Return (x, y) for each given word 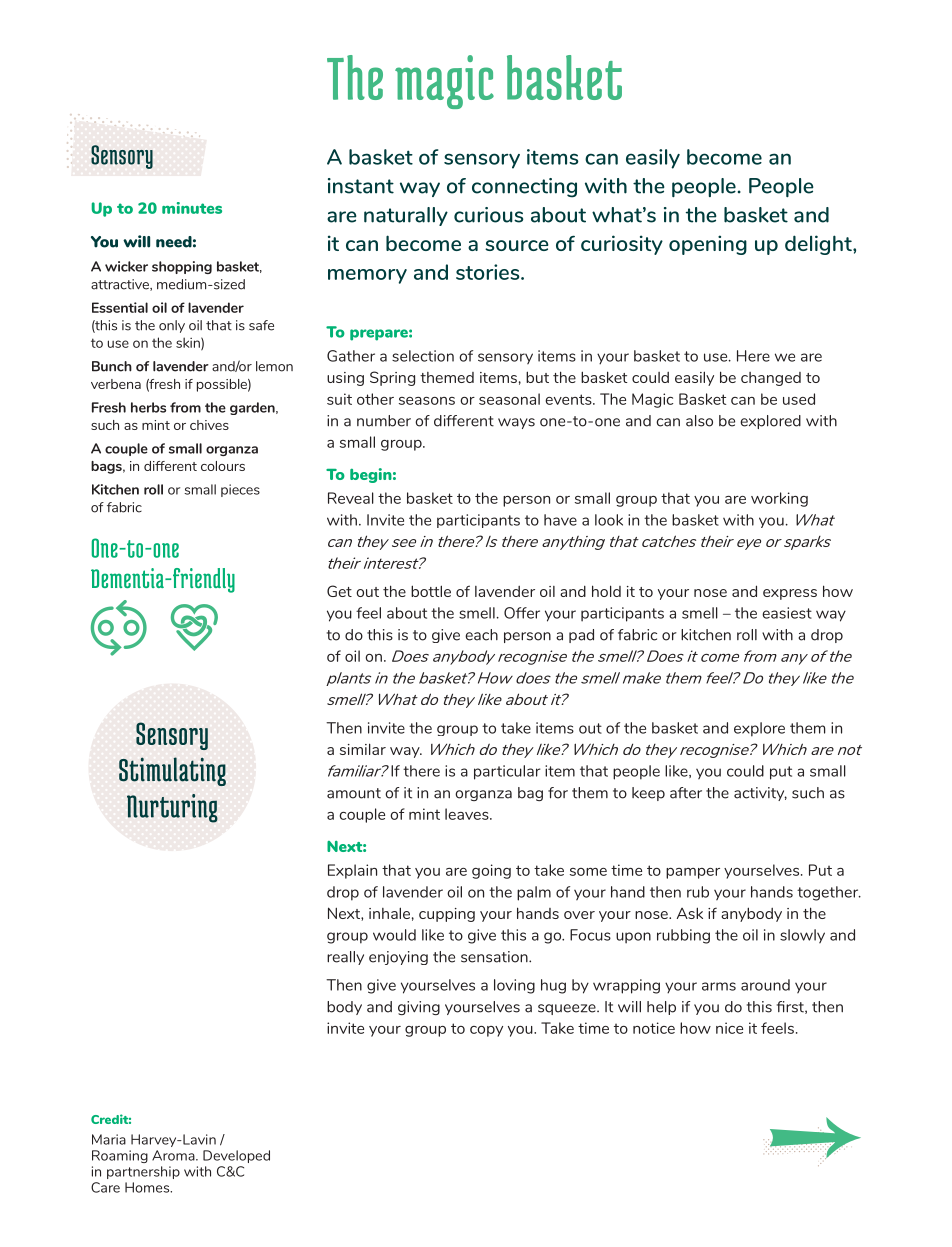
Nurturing (172, 808)
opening (708, 245)
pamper (693, 873)
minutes (192, 208)
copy (486, 1031)
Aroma (174, 1155)
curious (488, 215)
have (560, 520)
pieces (240, 490)
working (779, 499)
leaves (468, 814)
